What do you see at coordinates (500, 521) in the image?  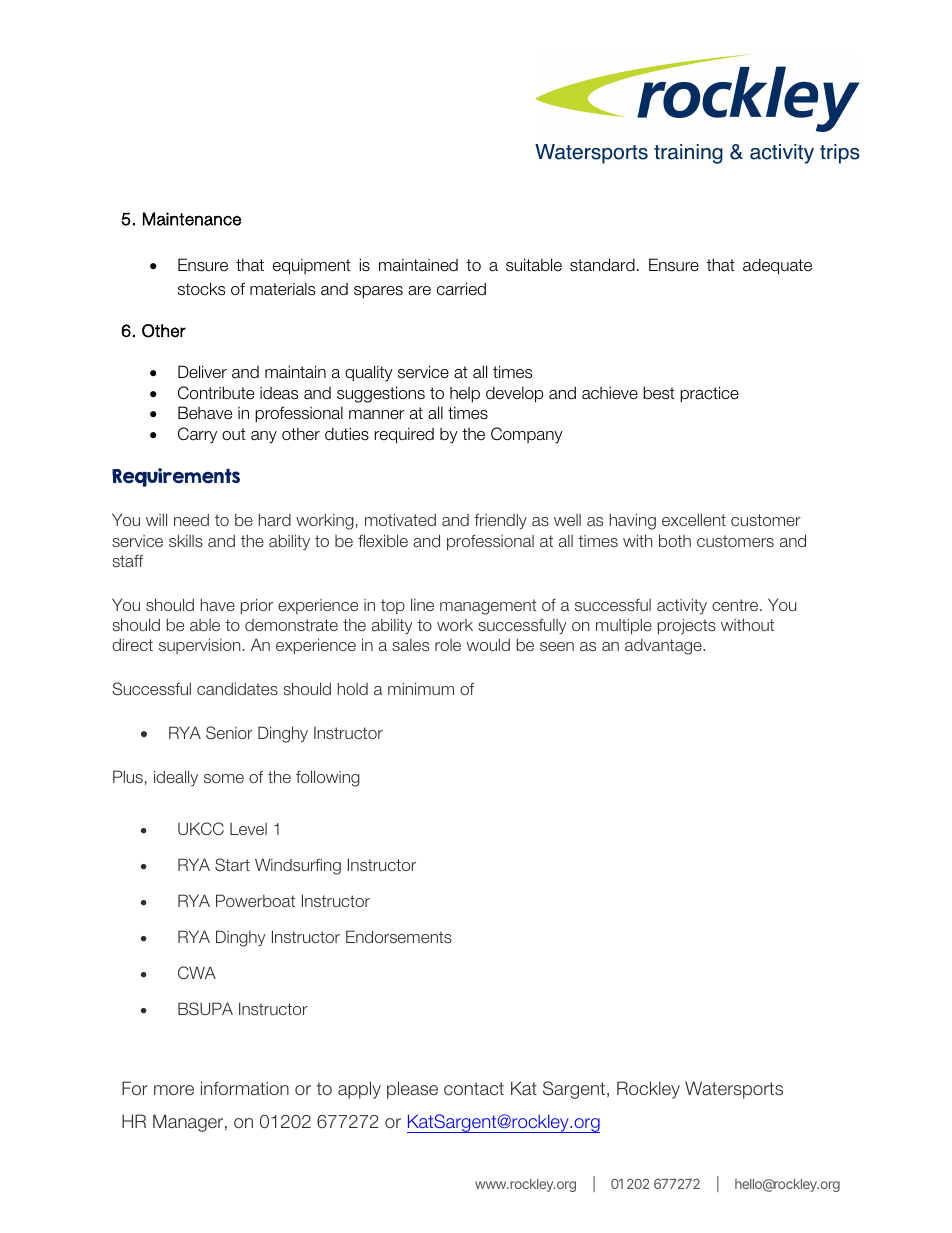 I see `friendly` at bounding box center [500, 521].
